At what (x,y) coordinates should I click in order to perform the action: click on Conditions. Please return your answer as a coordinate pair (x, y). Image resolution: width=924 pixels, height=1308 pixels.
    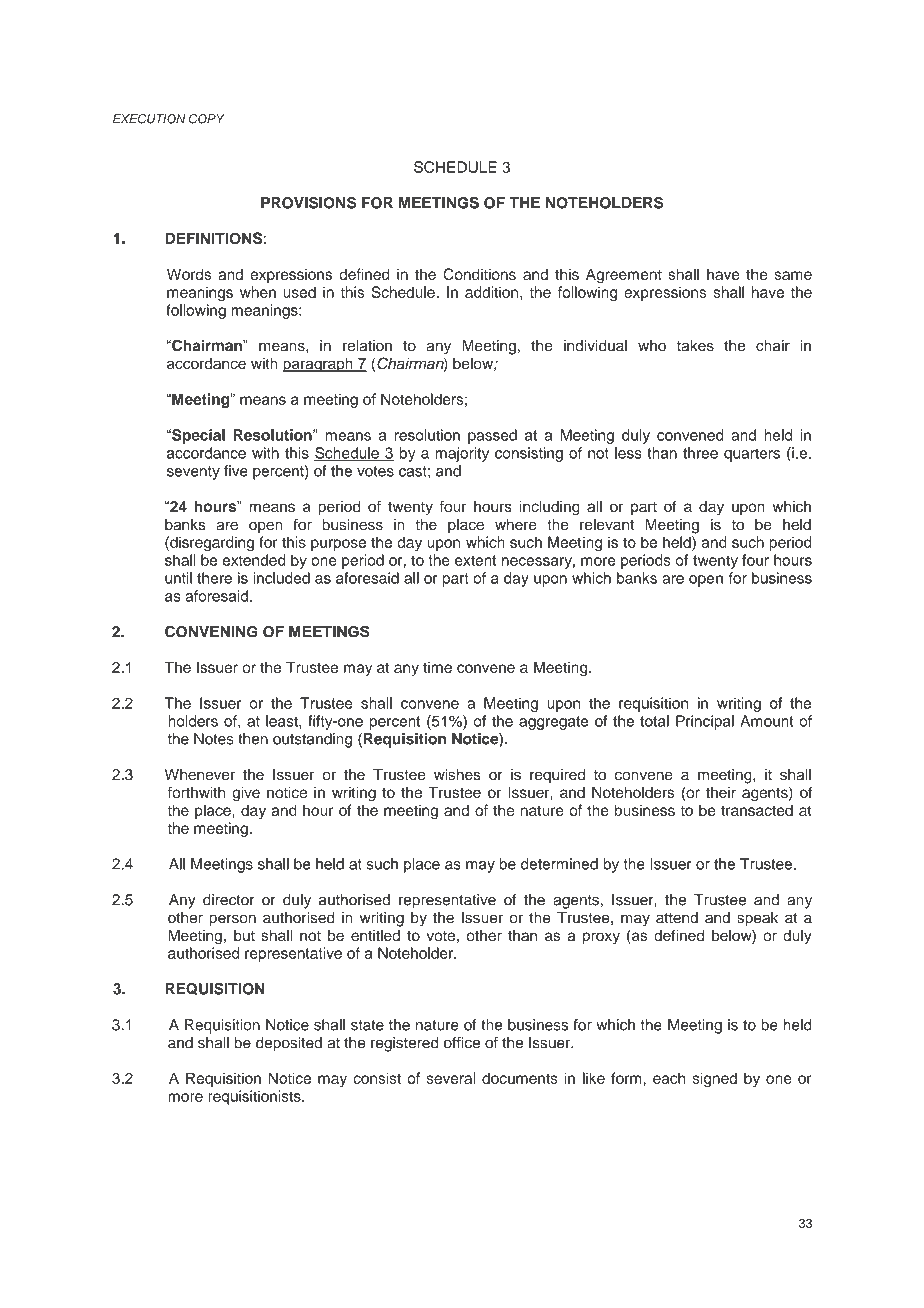
    Looking at the image, I should click on (479, 274).
